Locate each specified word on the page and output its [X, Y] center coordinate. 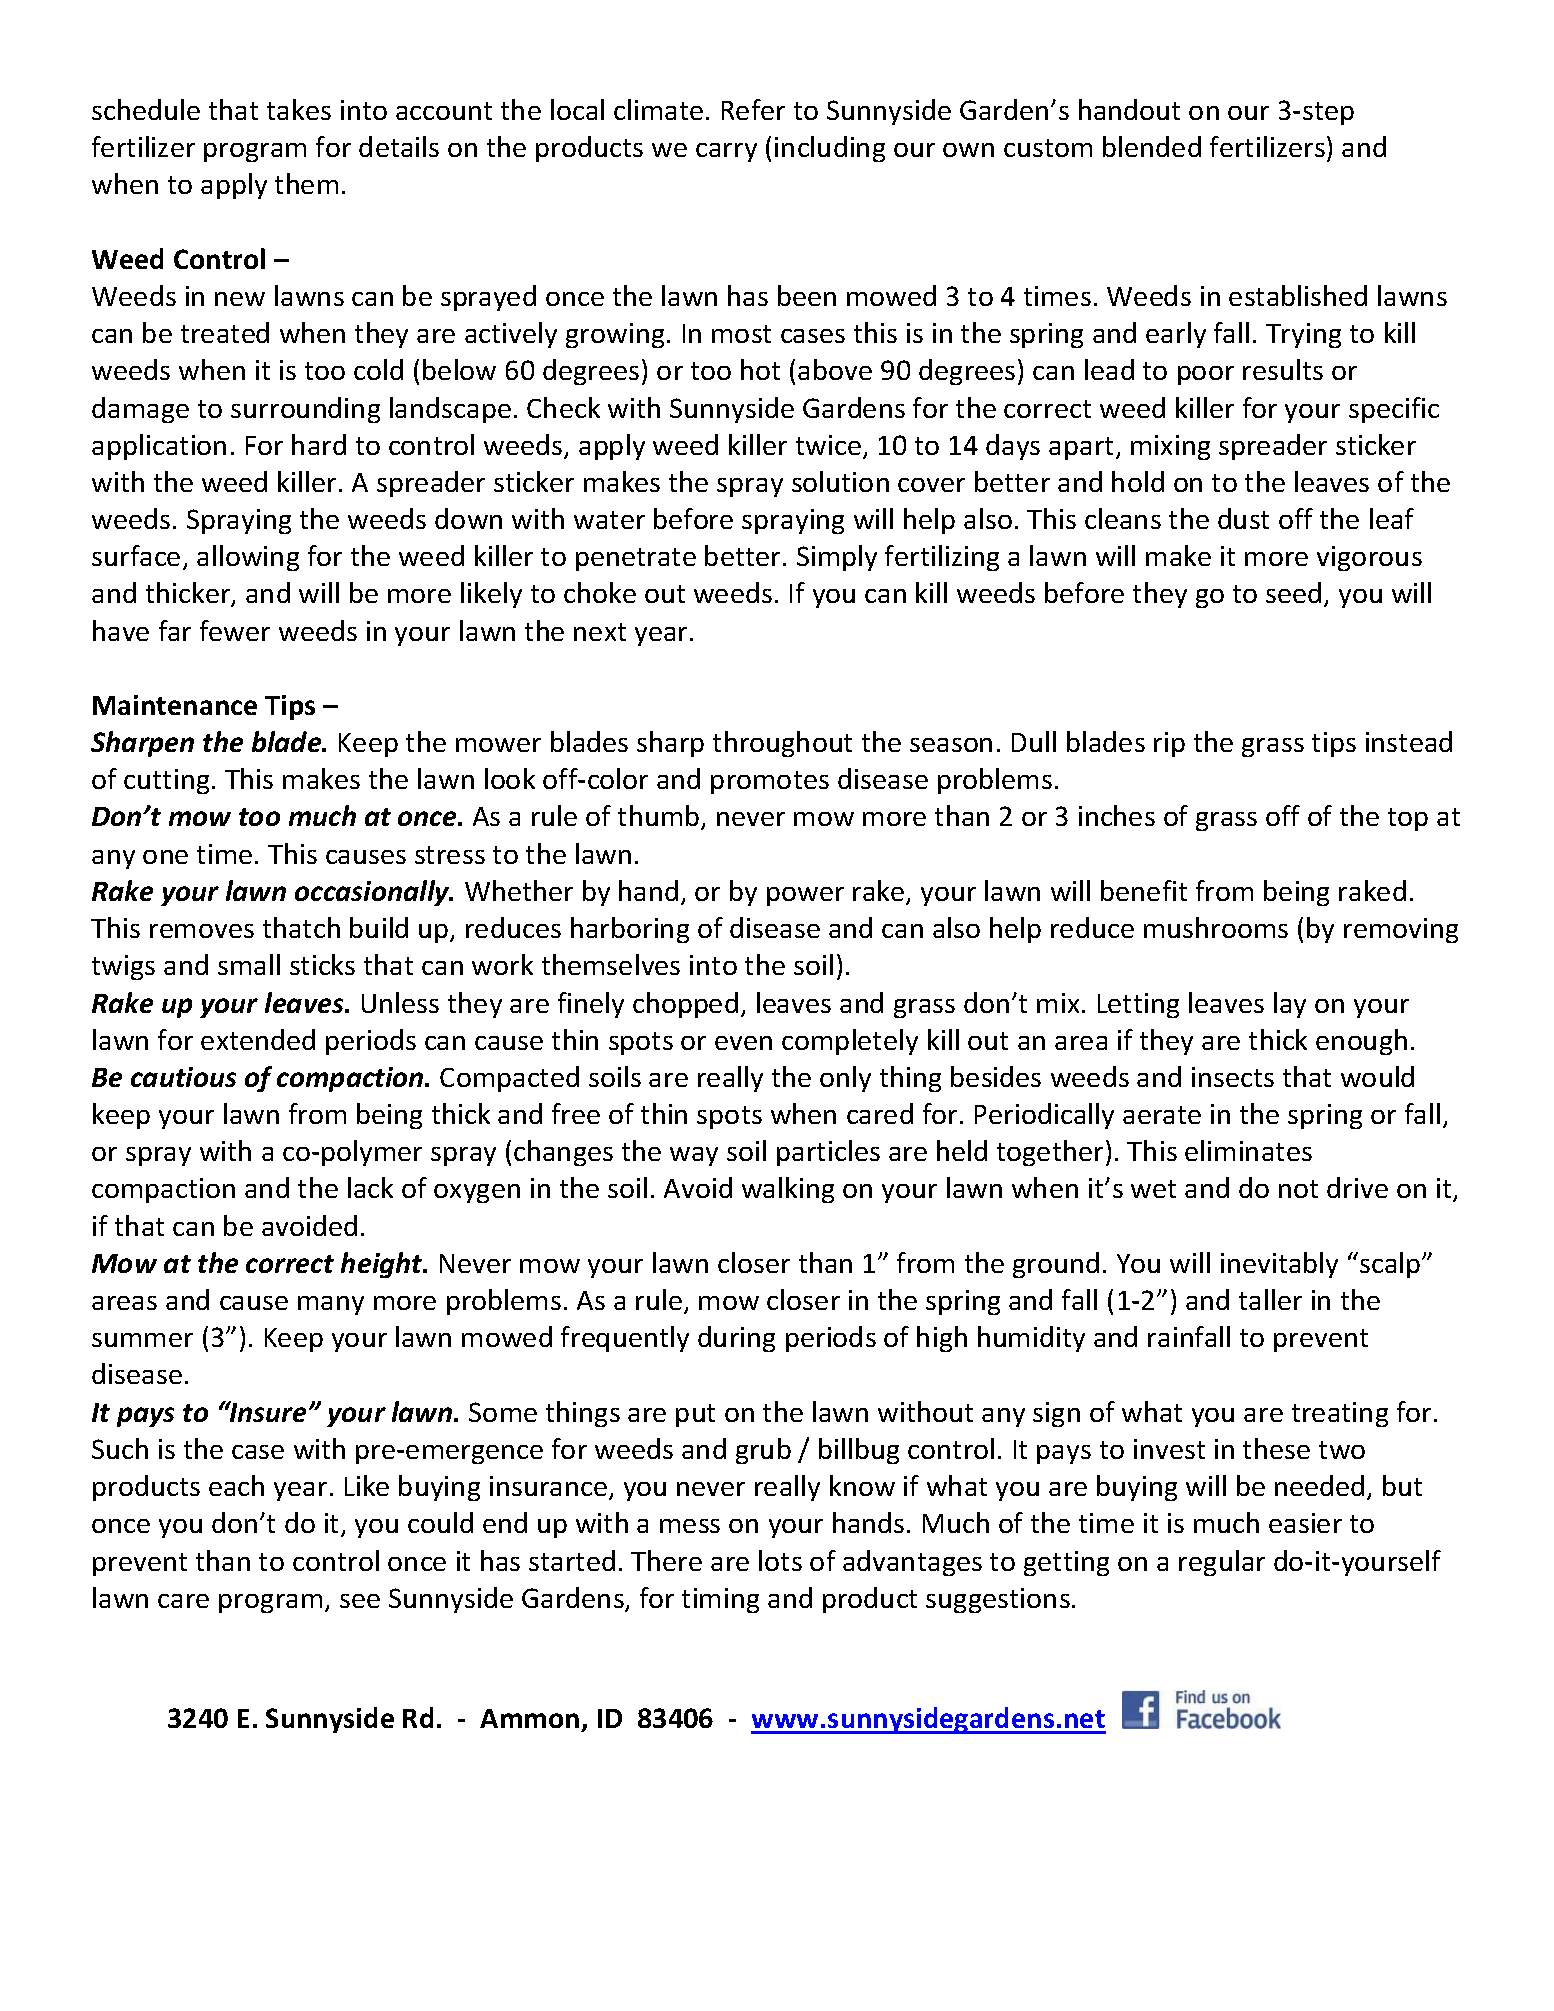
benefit [1144, 890]
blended [1152, 146]
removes [202, 931]
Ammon [529, 1718]
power [805, 896]
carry [726, 152]
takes [299, 109]
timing [720, 1600]
